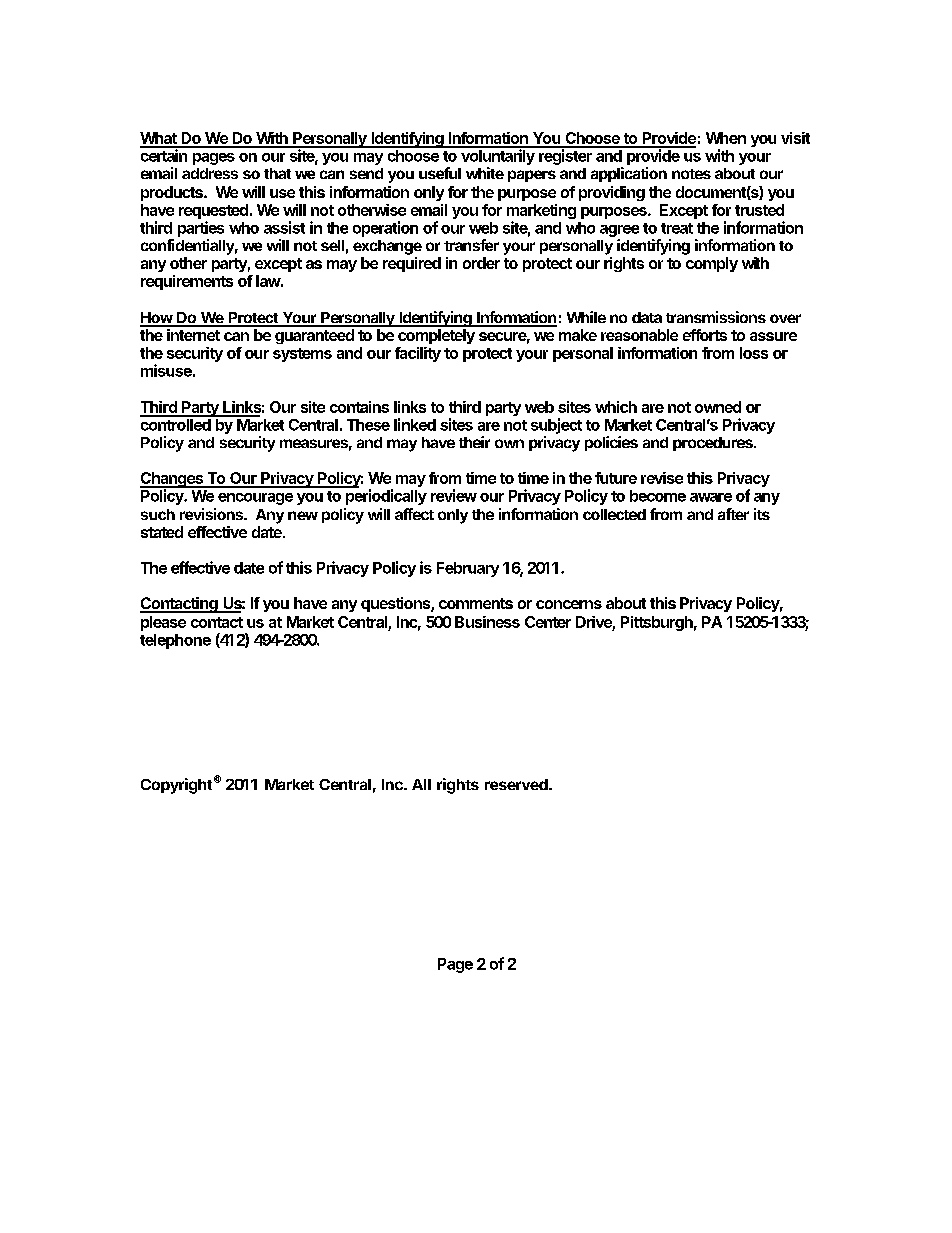 The width and height of the screenshot is (952, 1233). I want to click on revise, so click(662, 478).
